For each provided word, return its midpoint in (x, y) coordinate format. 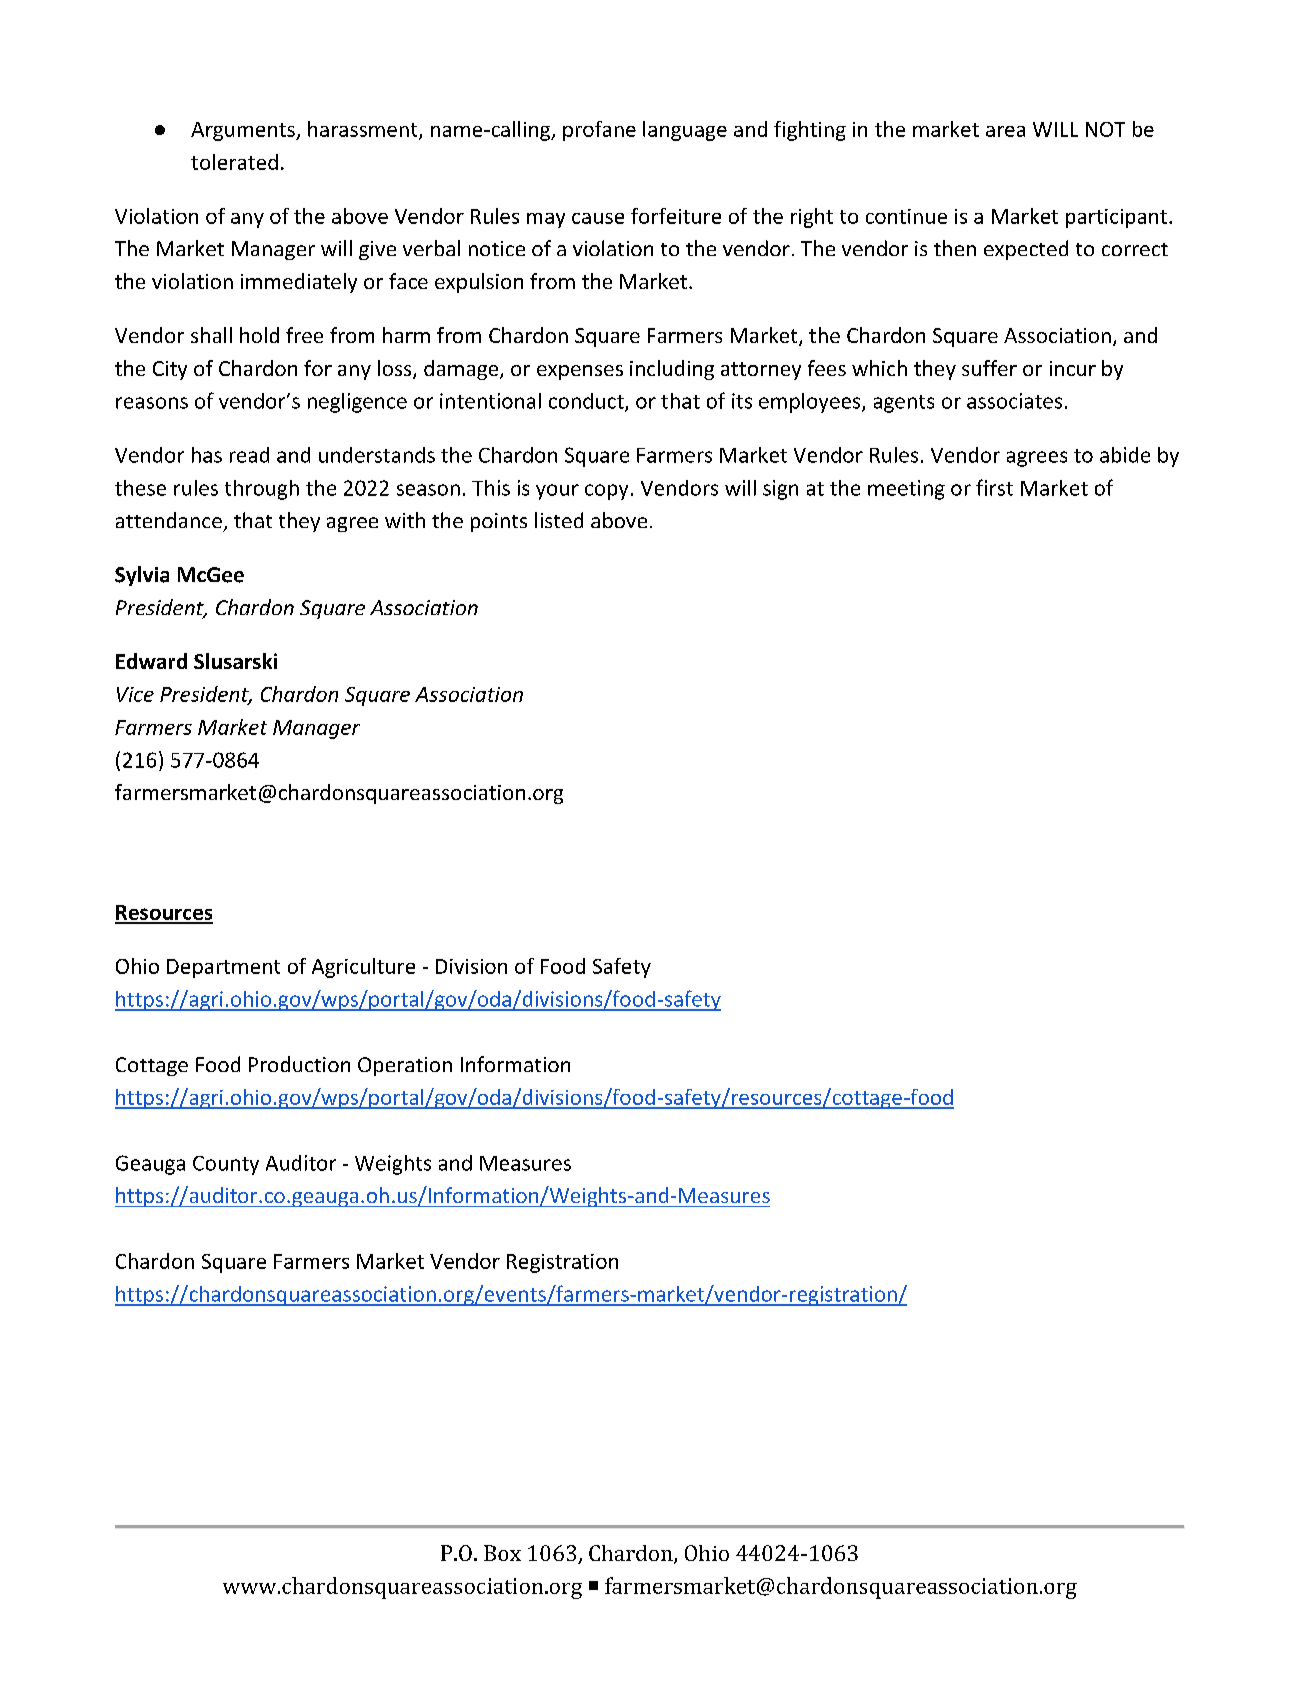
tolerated (234, 162)
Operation (405, 1066)
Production (299, 1064)
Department (223, 968)
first (994, 487)
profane (599, 131)
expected (1026, 250)
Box (502, 1553)
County (226, 1165)
